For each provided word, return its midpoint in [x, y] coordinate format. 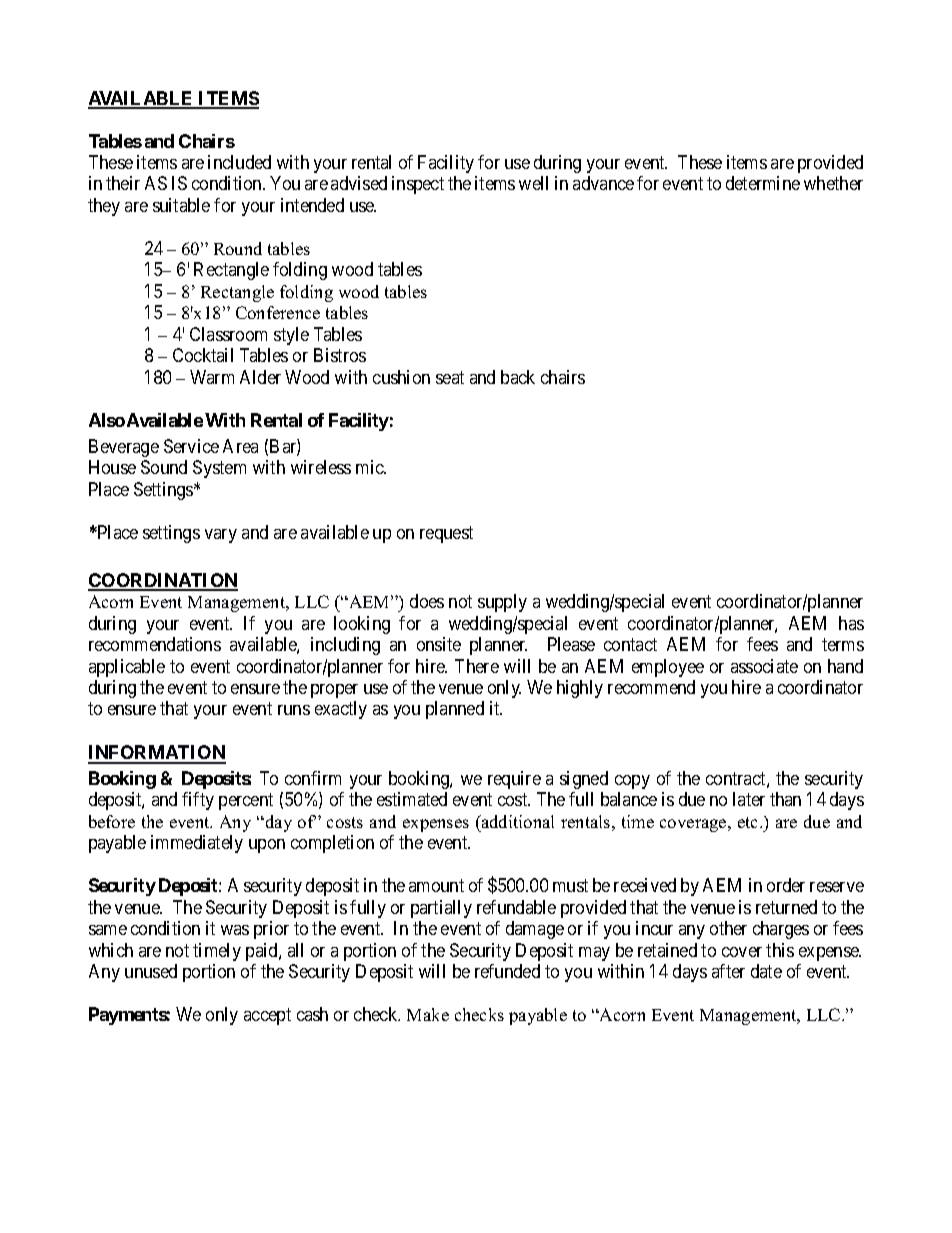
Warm [212, 377]
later [749, 799]
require [514, 780]
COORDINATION [163, 581]
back [518, 377]
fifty [198, 801]
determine [763, 183]
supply [502, 603]
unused [151, 971]
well [533, 183]
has [851, 623]
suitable [181, 205]
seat [450, 377]
